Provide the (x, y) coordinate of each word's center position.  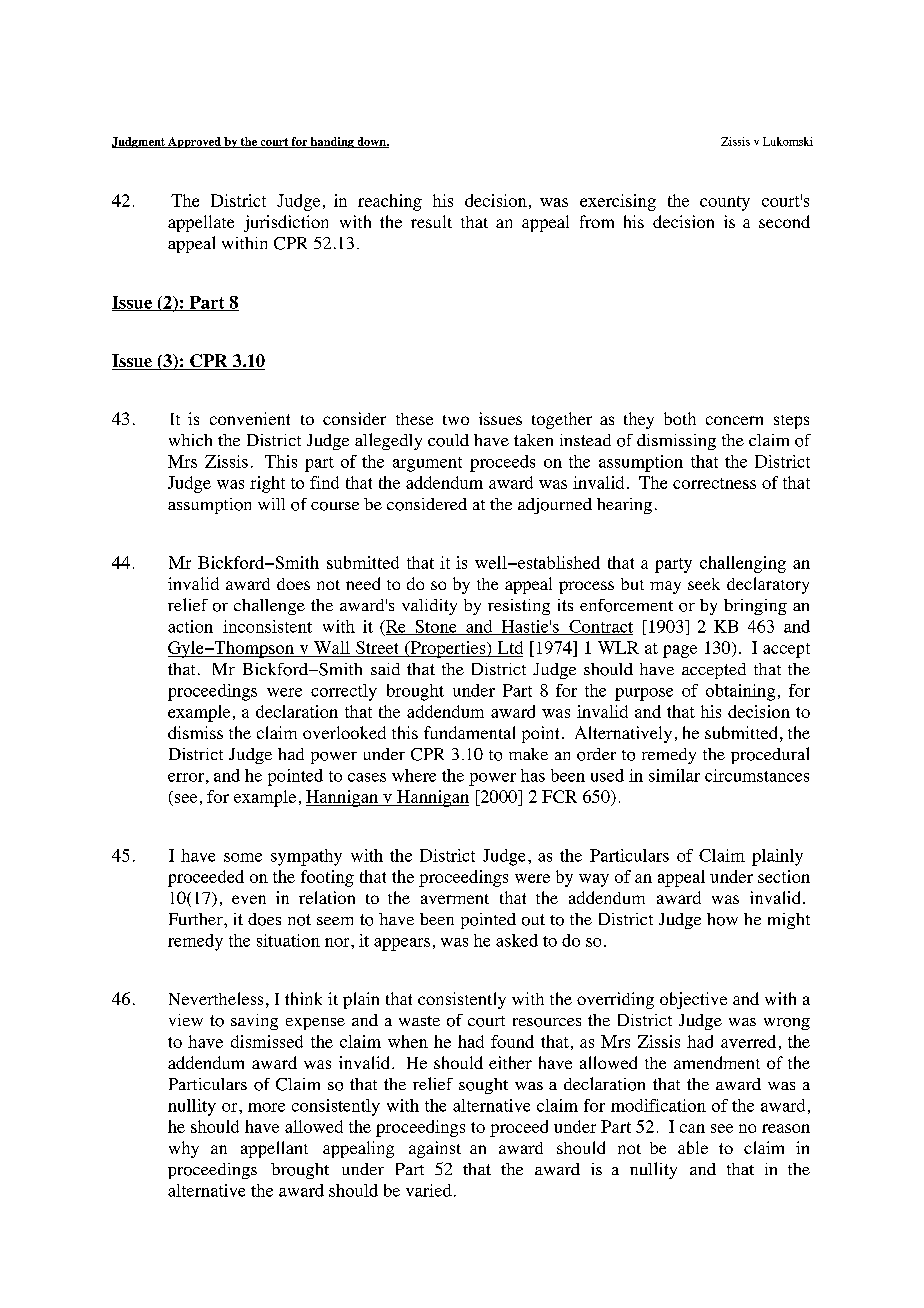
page (680, 651)
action (190, 626)
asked (517, 940)
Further (197, 919)
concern (734, 420)
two (456, 420)
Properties (448, 649)
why (184, 1149)
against (435, 1149)
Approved (194, 142)
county (725, 203)
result (431, 221)
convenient (250, 418)
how (722, 919)
